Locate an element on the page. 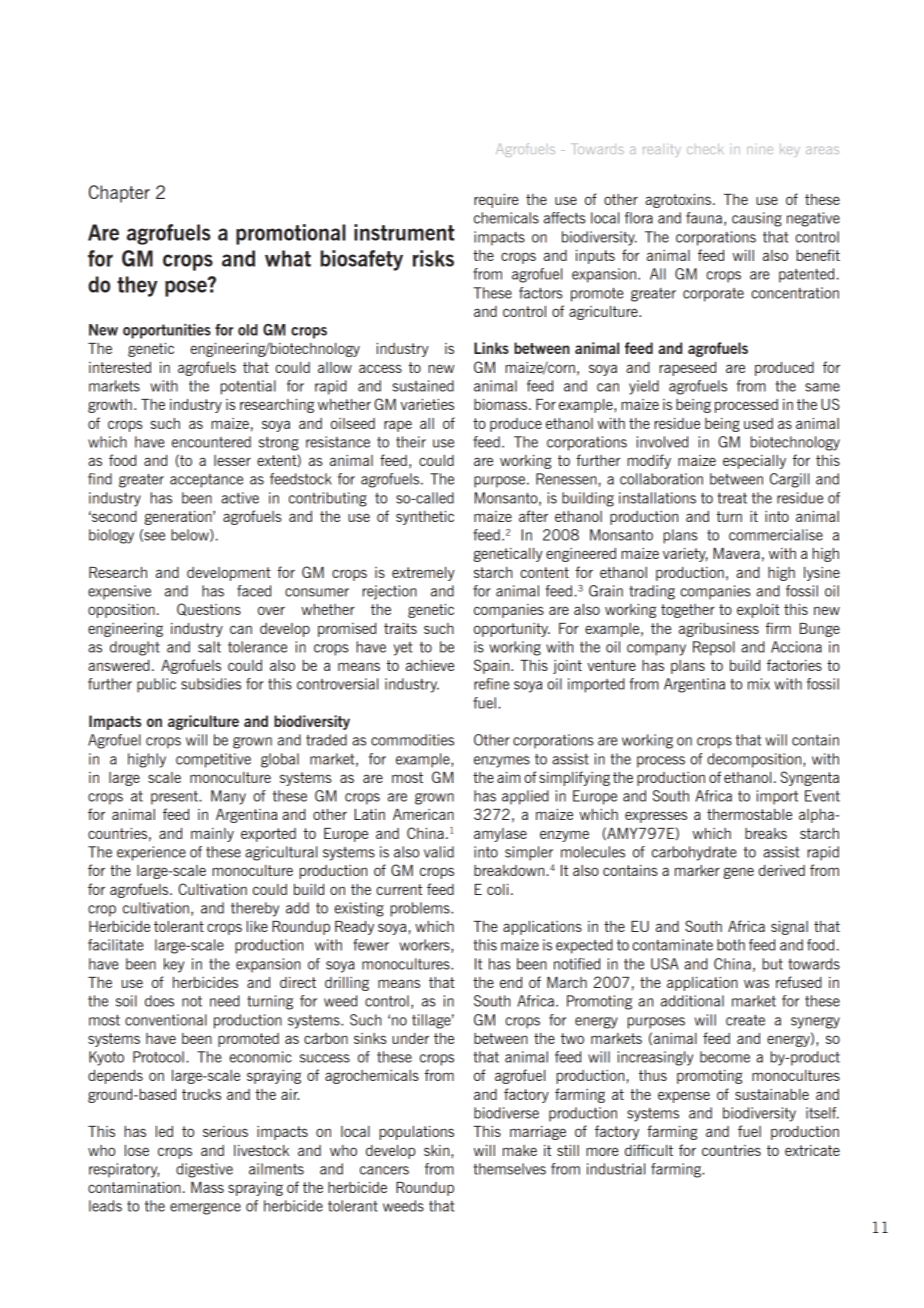 The image size is (924, 1308). digestive is located at coordinates (204, 1170).
